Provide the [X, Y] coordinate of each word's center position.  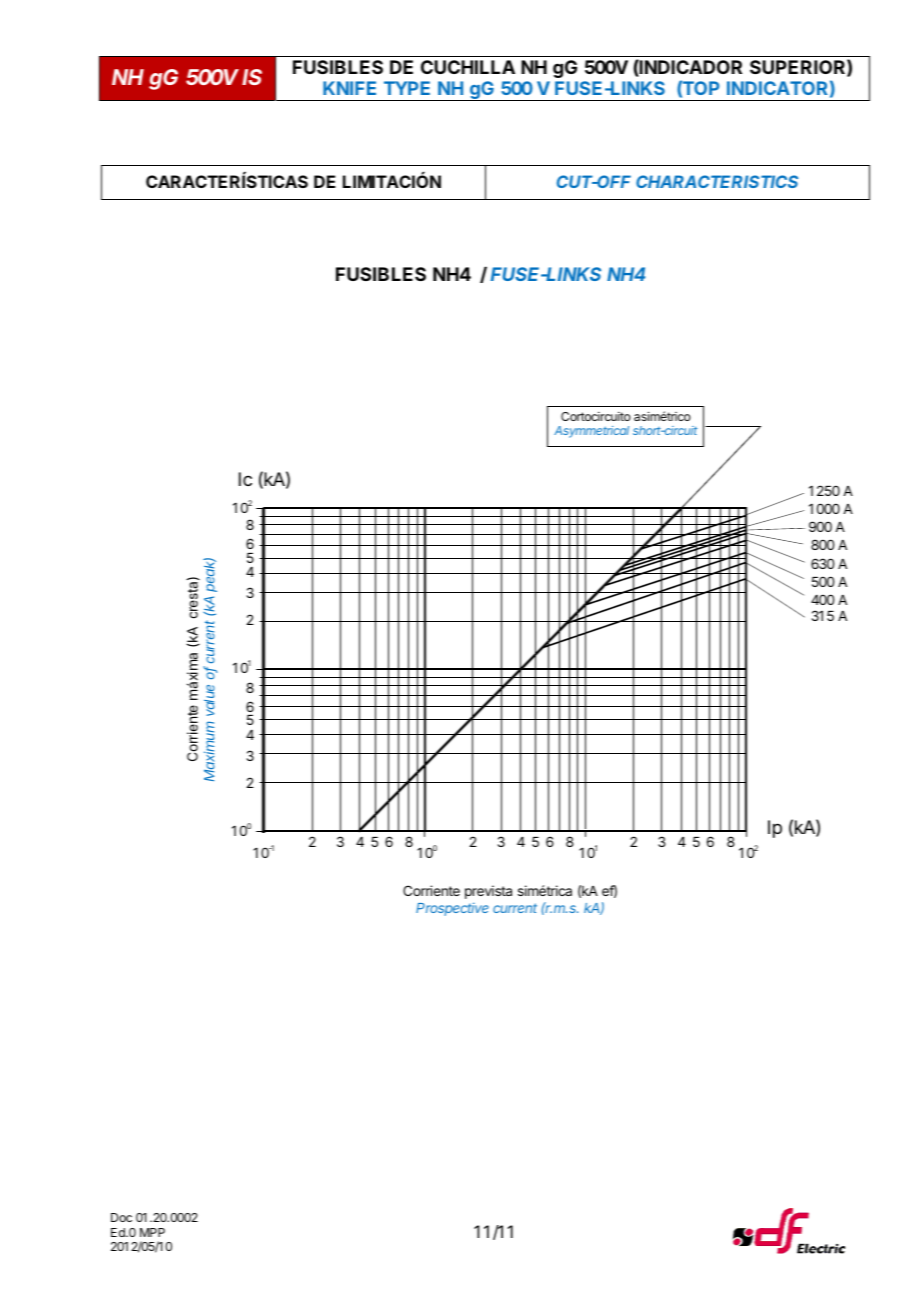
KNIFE [349, 88]
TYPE [407, 88]
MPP [152, 1232]
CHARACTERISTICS [717, 181]
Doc [121, 1217]
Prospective [452, 909]
